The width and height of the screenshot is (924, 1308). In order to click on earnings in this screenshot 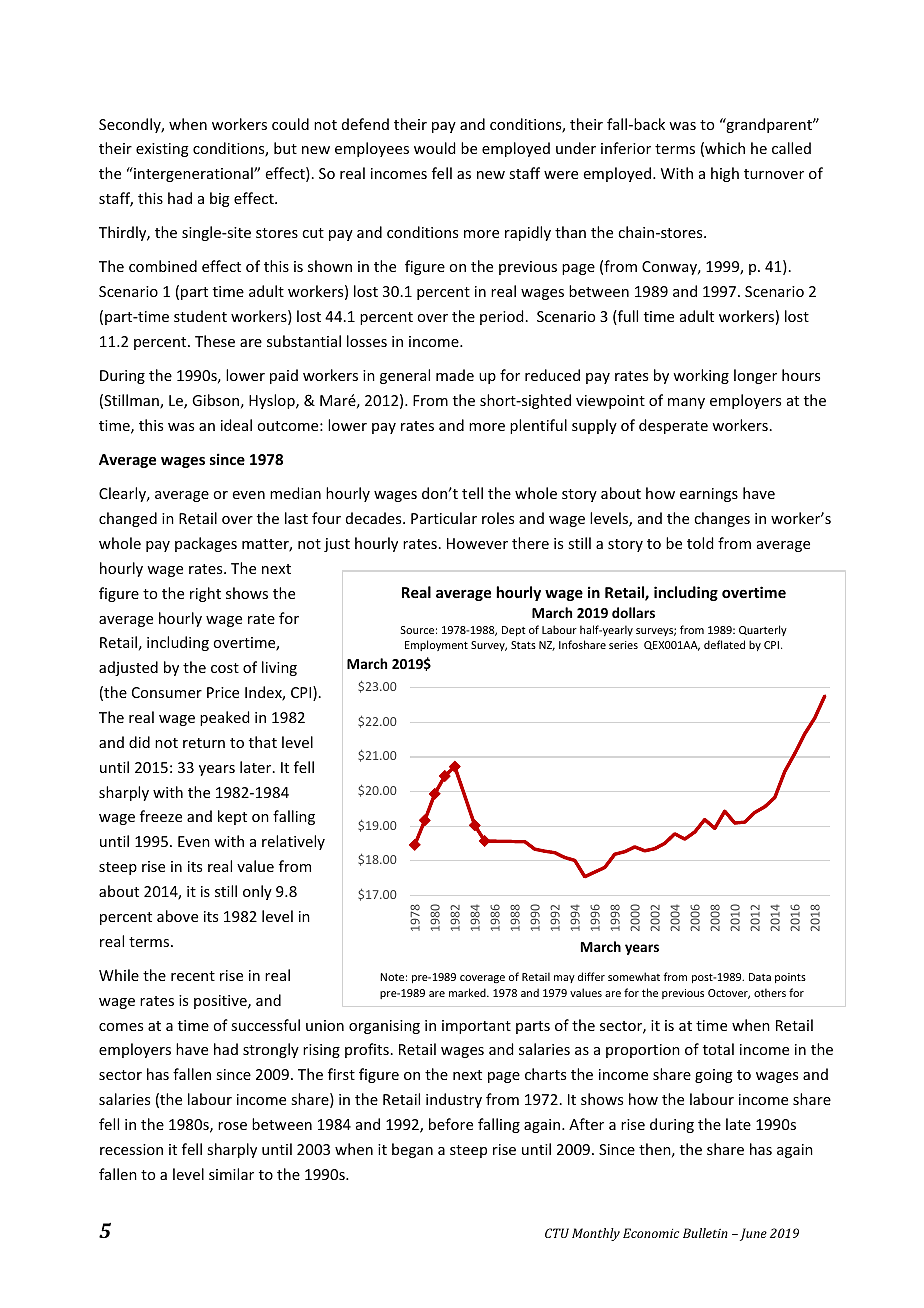, I will do `click(709, 495)`.
